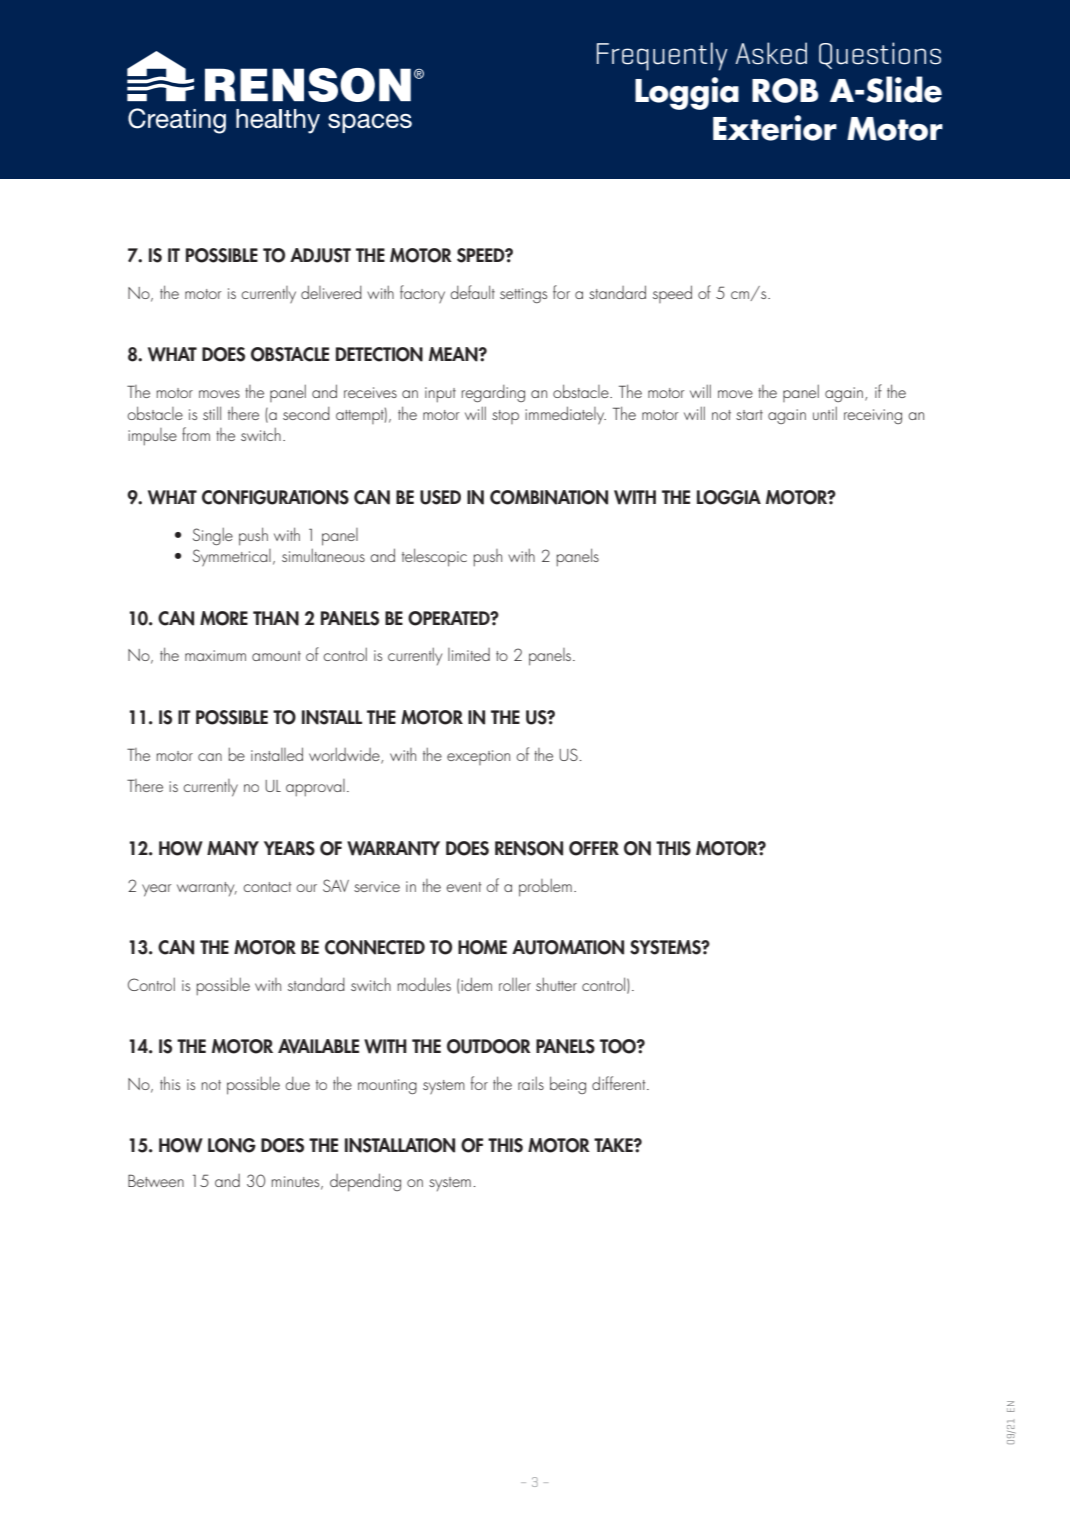 The height and width of the document is (1514, 1070). What do you see at coordinates (545, 888) in the document?
I see `problem` at bounding box center [545, 888].
